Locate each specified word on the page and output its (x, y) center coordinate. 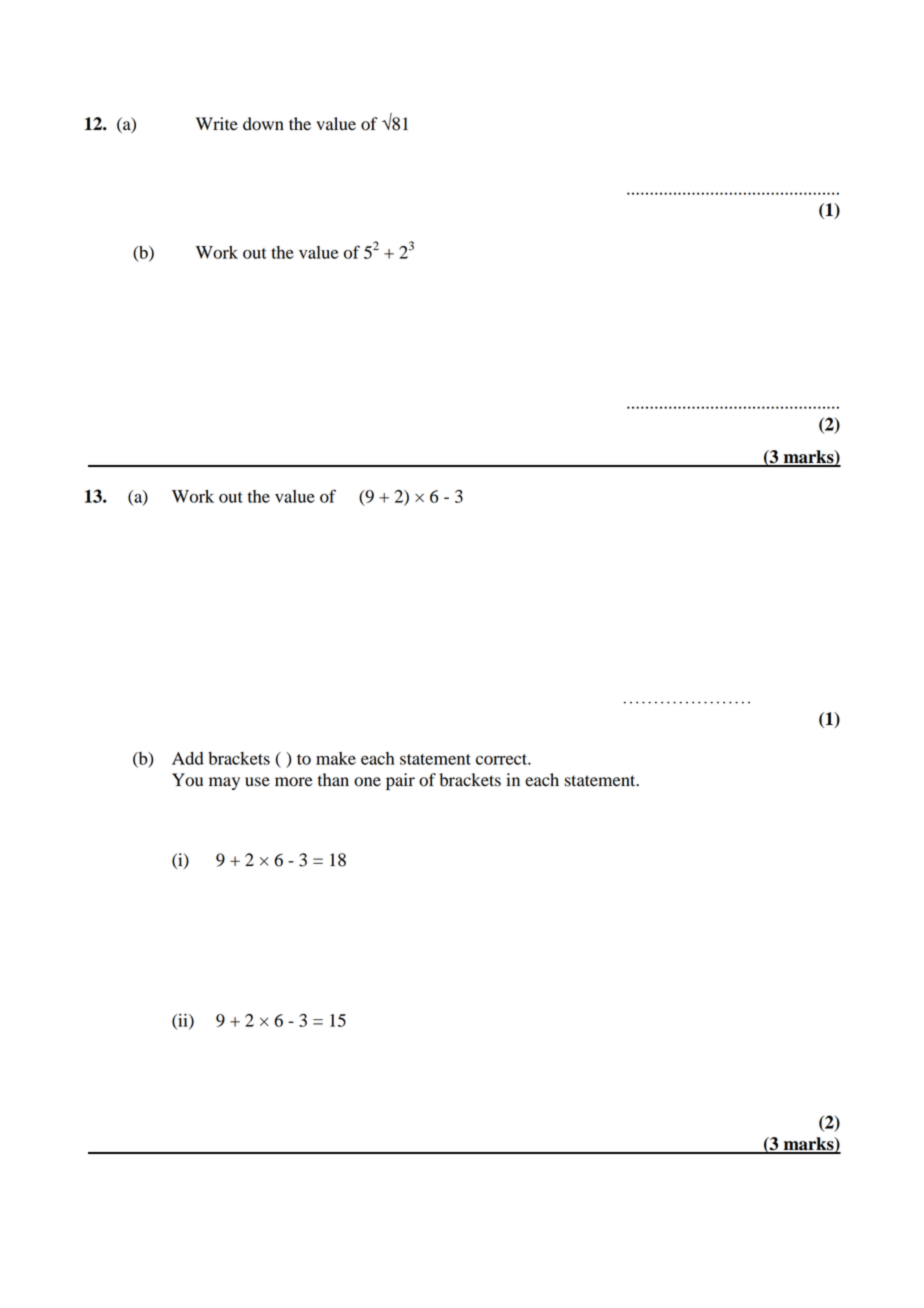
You (187, 780)
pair (400, 781)
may (224, 783)
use (257, 782)
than (333, 780)
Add (188, 758)
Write (217, 124)
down (263, 124)
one (367, 782)
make (336, 758)
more (294, 782)
